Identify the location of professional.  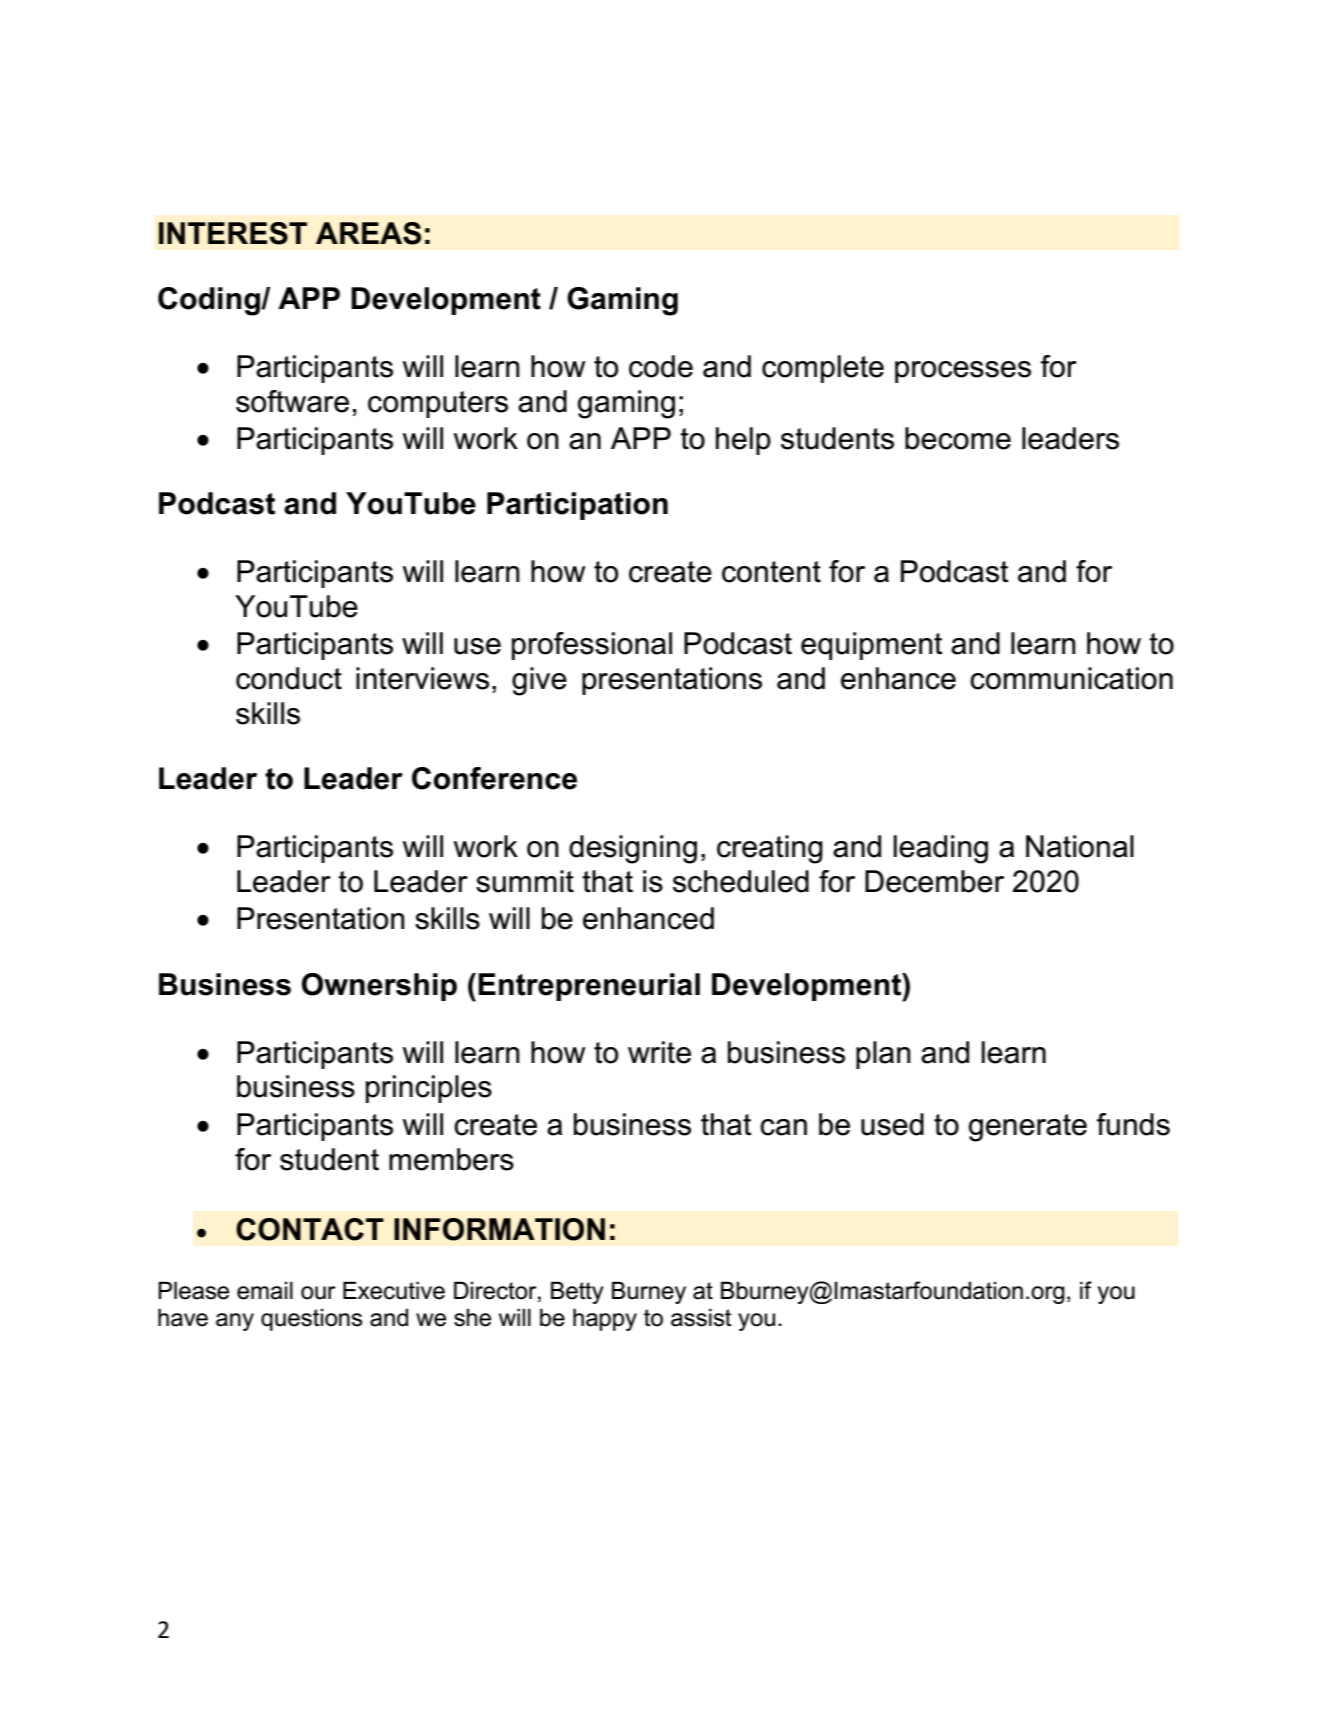
(592, 646).
